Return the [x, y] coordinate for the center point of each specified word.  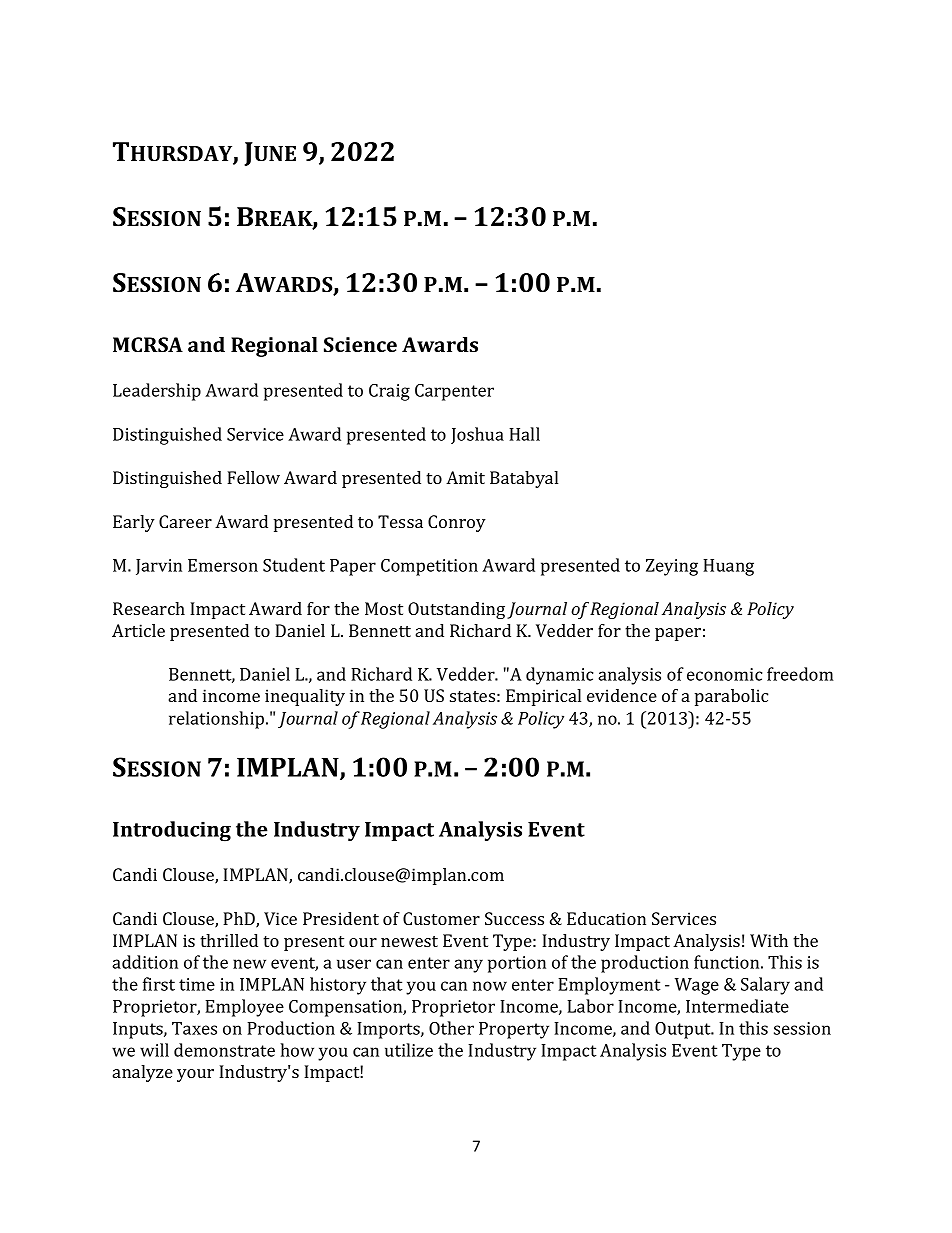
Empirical [543, 697]
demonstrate [224, 1050]
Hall [524, 434]
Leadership [157, 392]
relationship [218, 720]
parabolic [731, 697]
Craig [389, 392]
